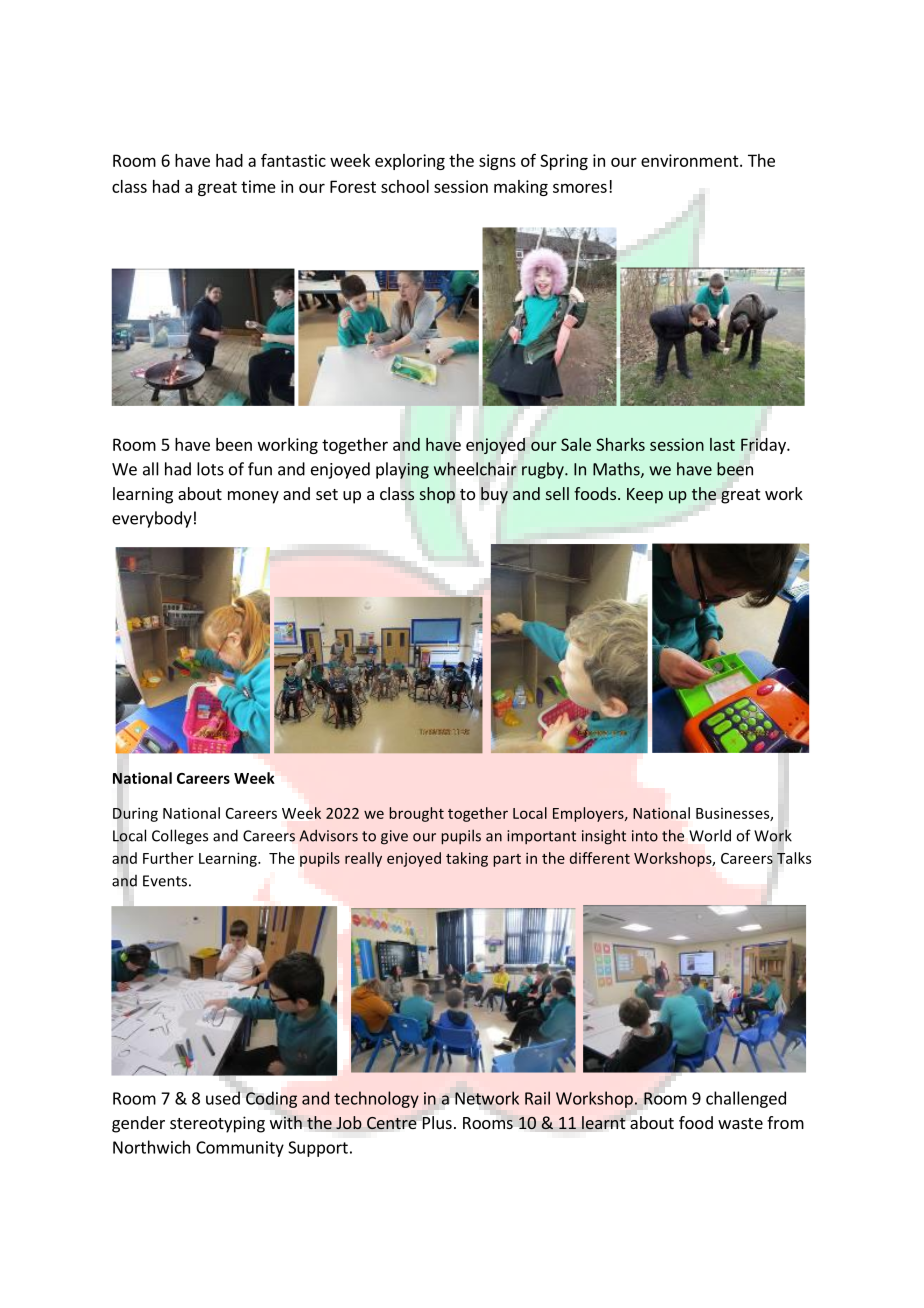 Image resolution: width=924 pixels, height=1308 pixels. Describe the element at coordinates (475, 469) in the document. I see `wheelchair` at that location.
